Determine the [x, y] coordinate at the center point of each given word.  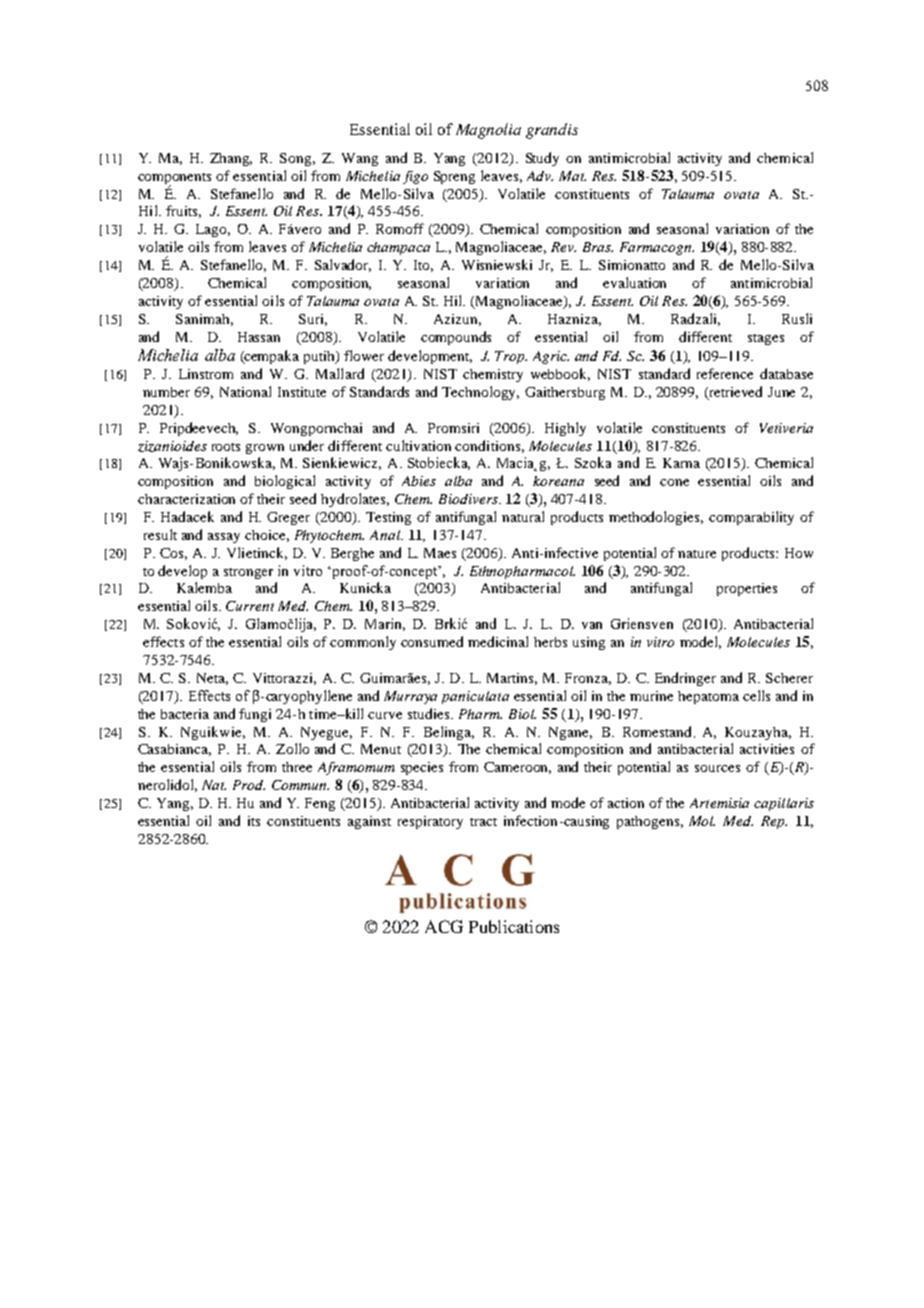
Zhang [231, 159]
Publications [514, 926]
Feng [320, 804]
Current [250, 606]
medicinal [498, 641]
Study [542, 159]
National [245, 391]
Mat [572, 176]
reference [725, 373]
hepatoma [708, 697]
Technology [480, 393]
